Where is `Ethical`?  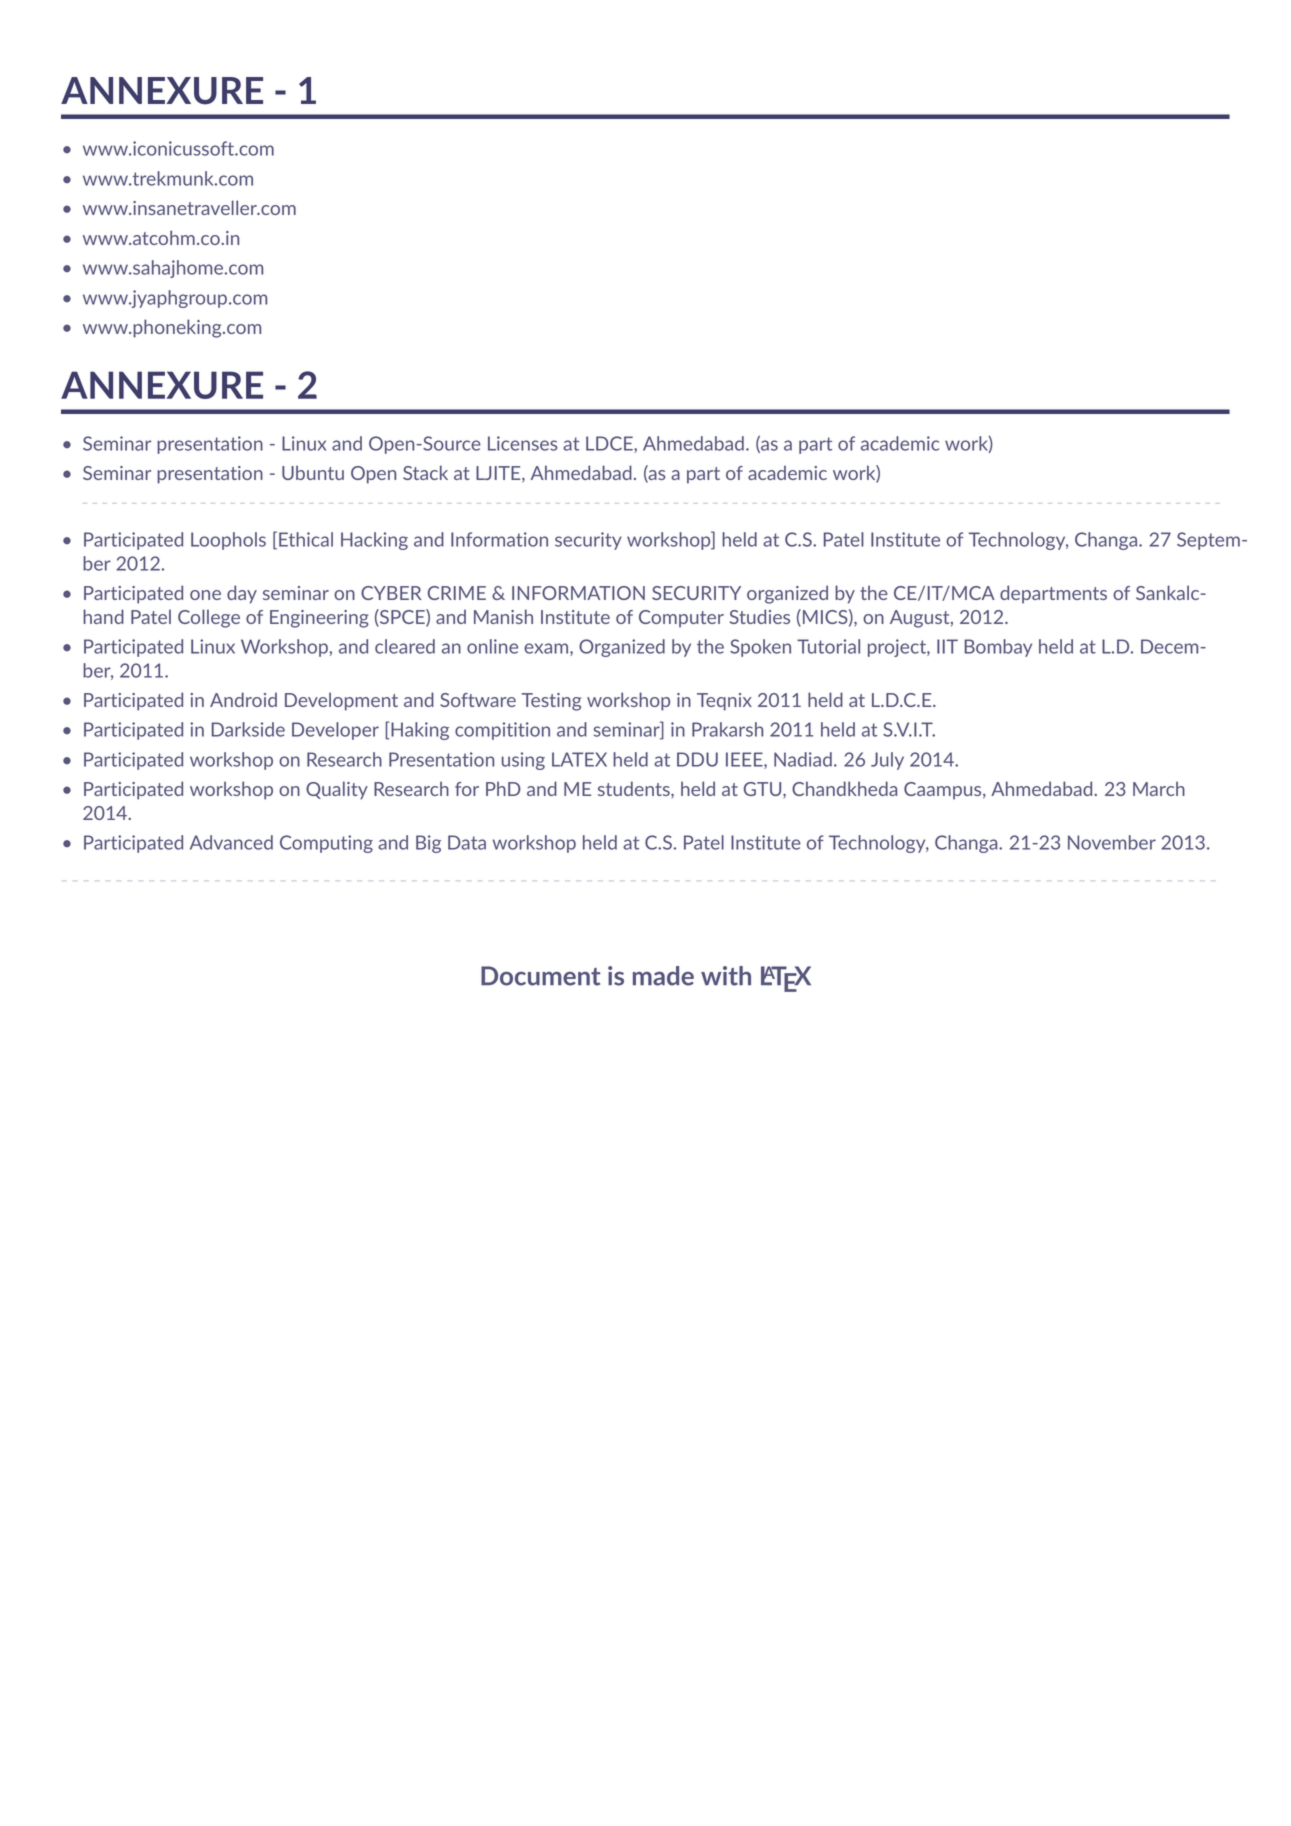
Ethical is located at coordinates (306, 539).
